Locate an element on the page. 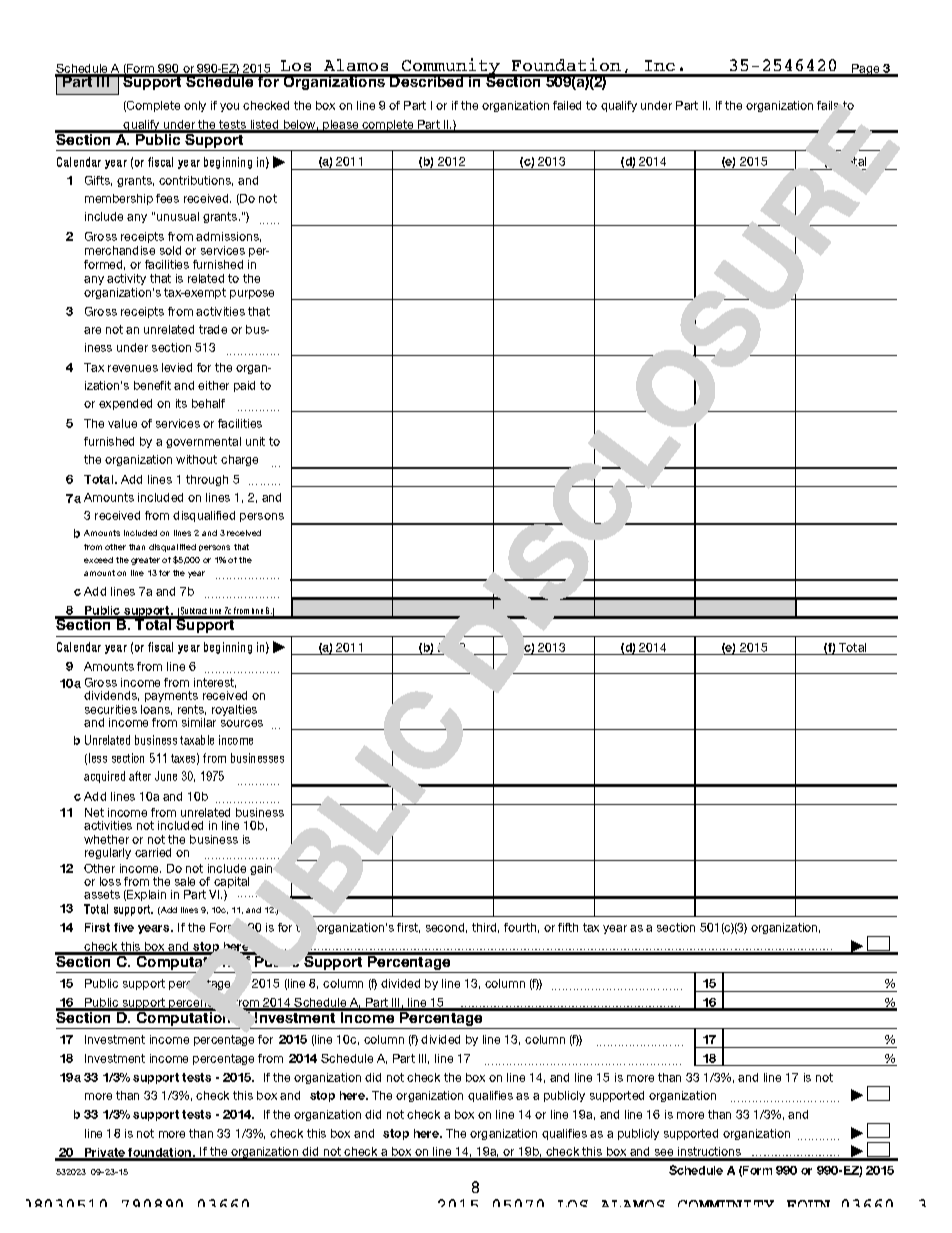 This document has height=1233, width=952. through is located at coordinates (207, 480).
